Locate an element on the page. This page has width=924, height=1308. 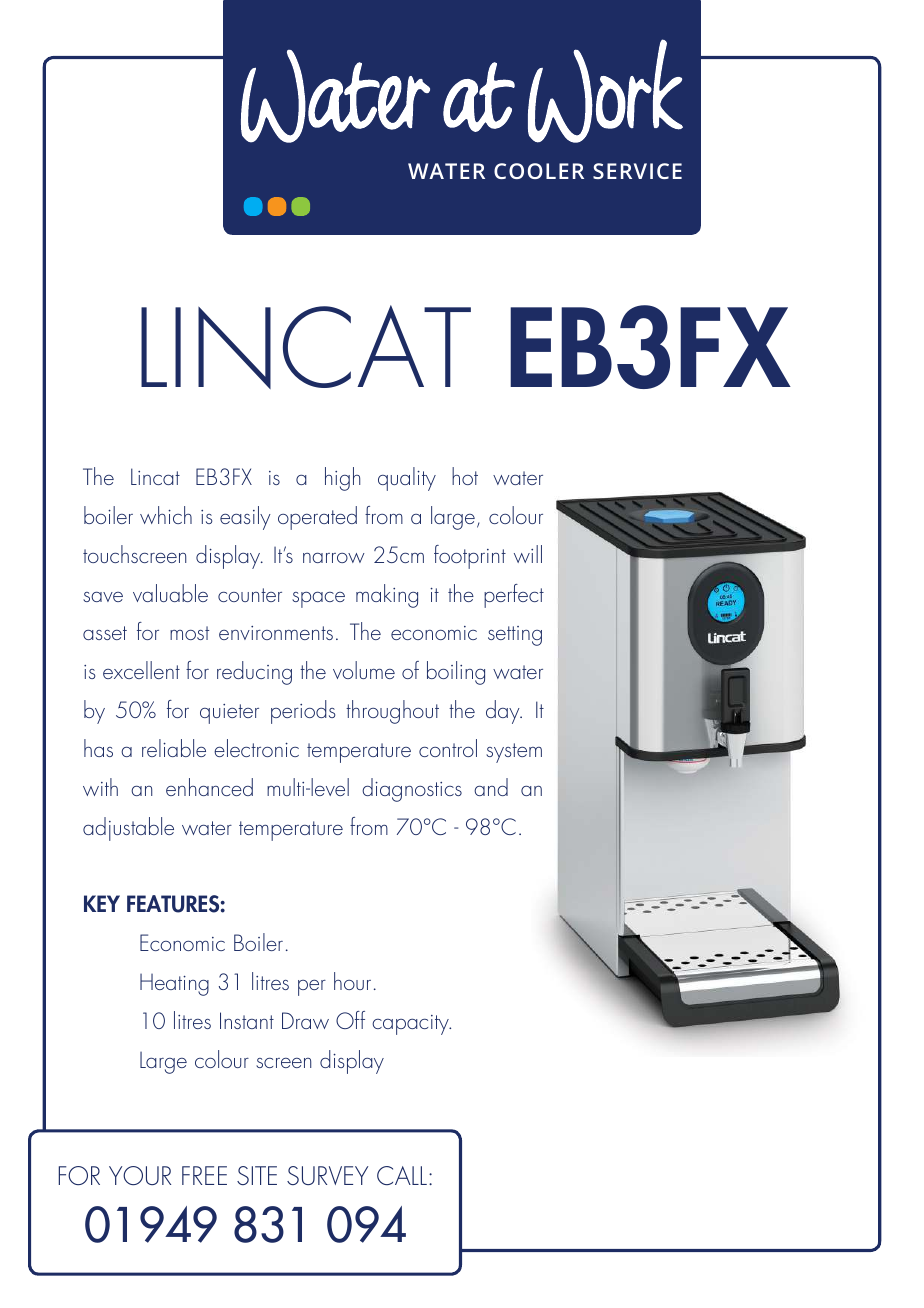
which is located at coordinates (166, 515).
